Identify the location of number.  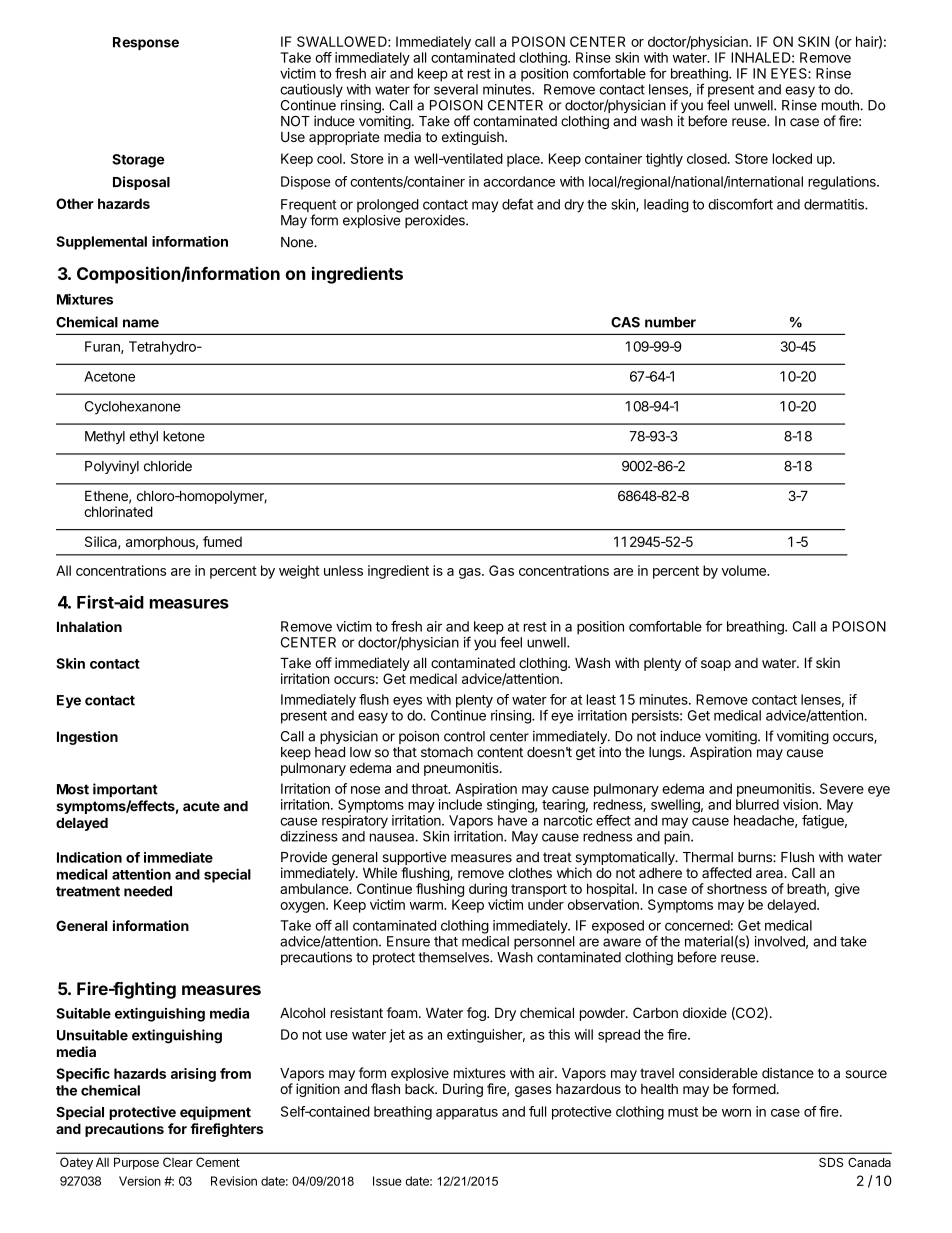
(670, 322).
